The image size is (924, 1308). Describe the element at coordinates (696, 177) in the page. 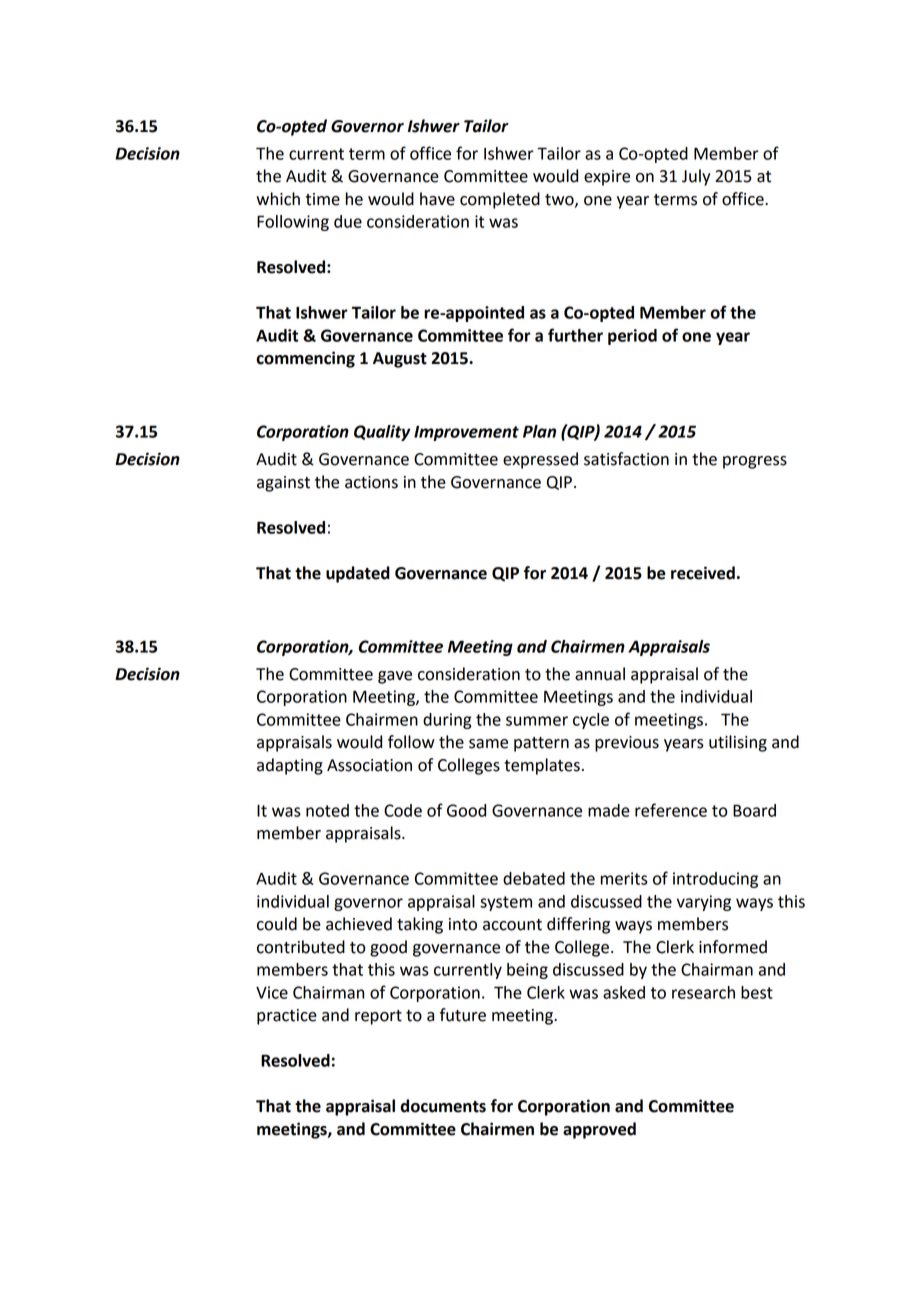

I see `July` at that location.
